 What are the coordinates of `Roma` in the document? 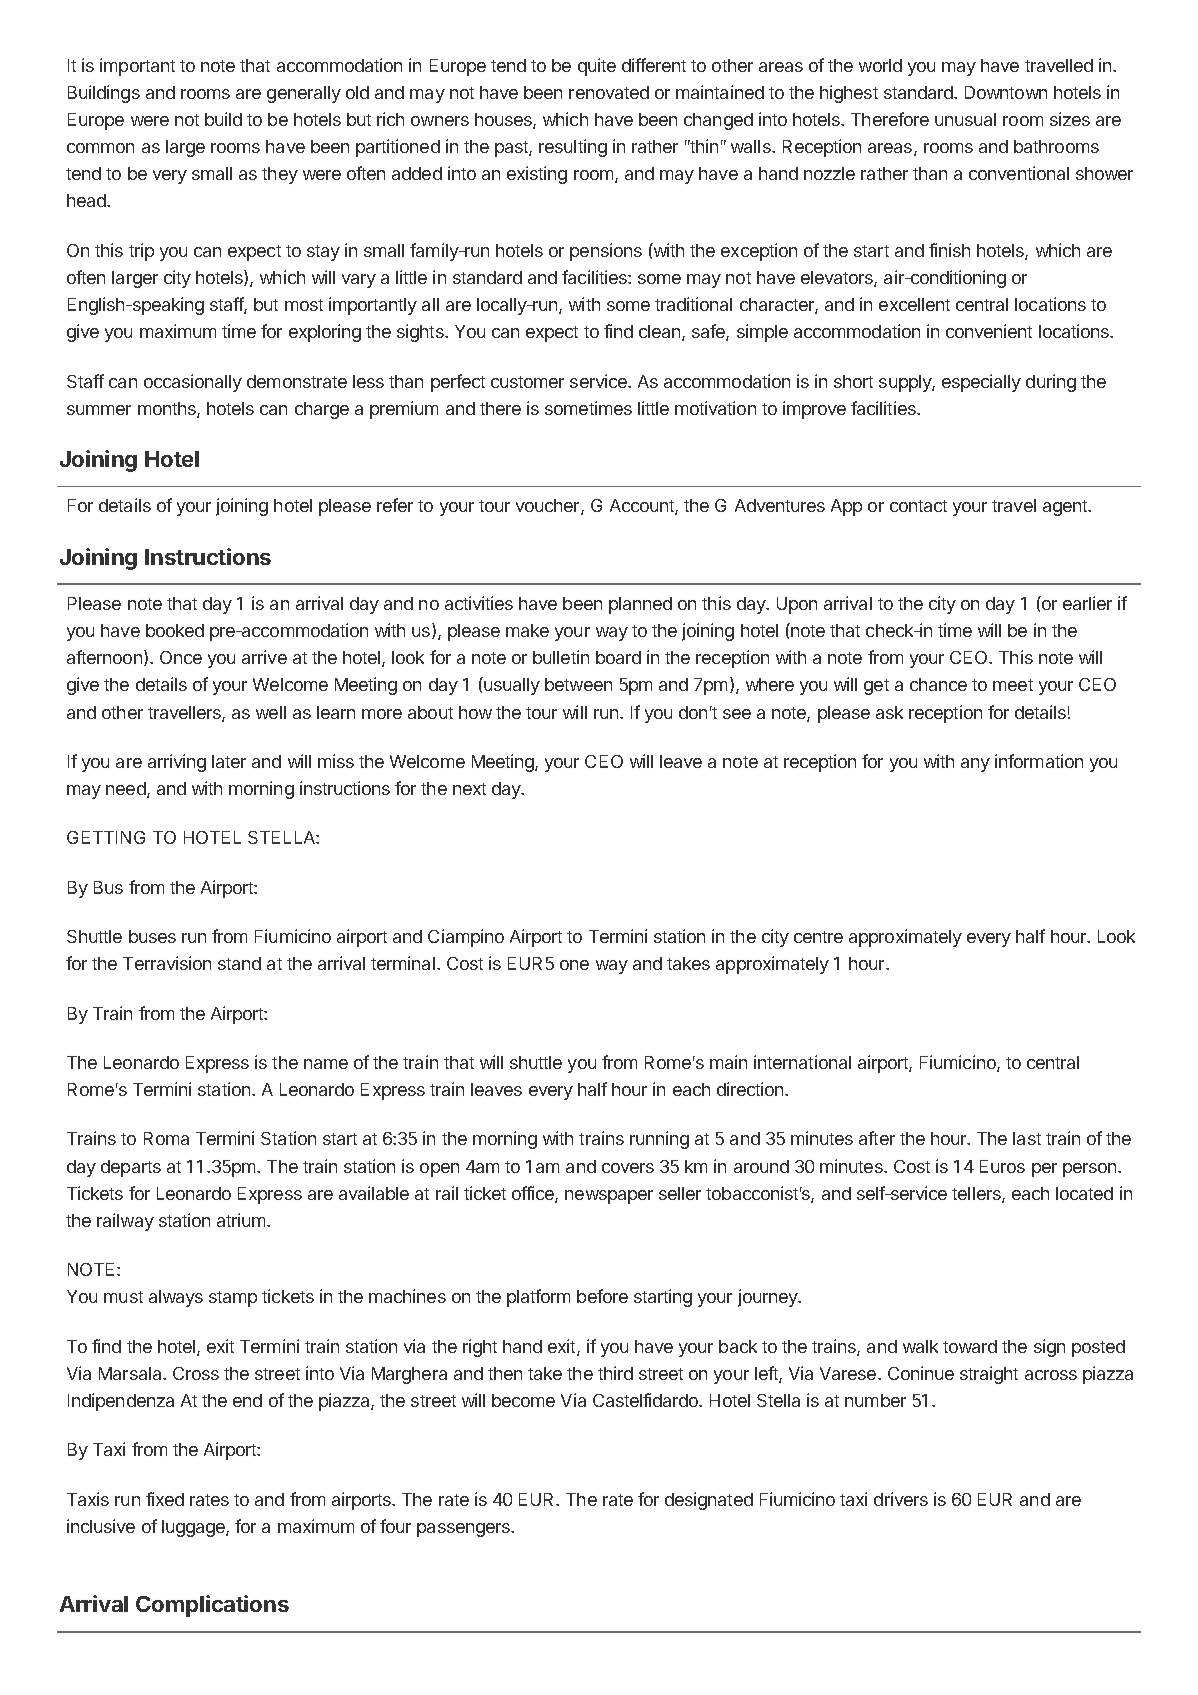 It's located at (166, 1138).
